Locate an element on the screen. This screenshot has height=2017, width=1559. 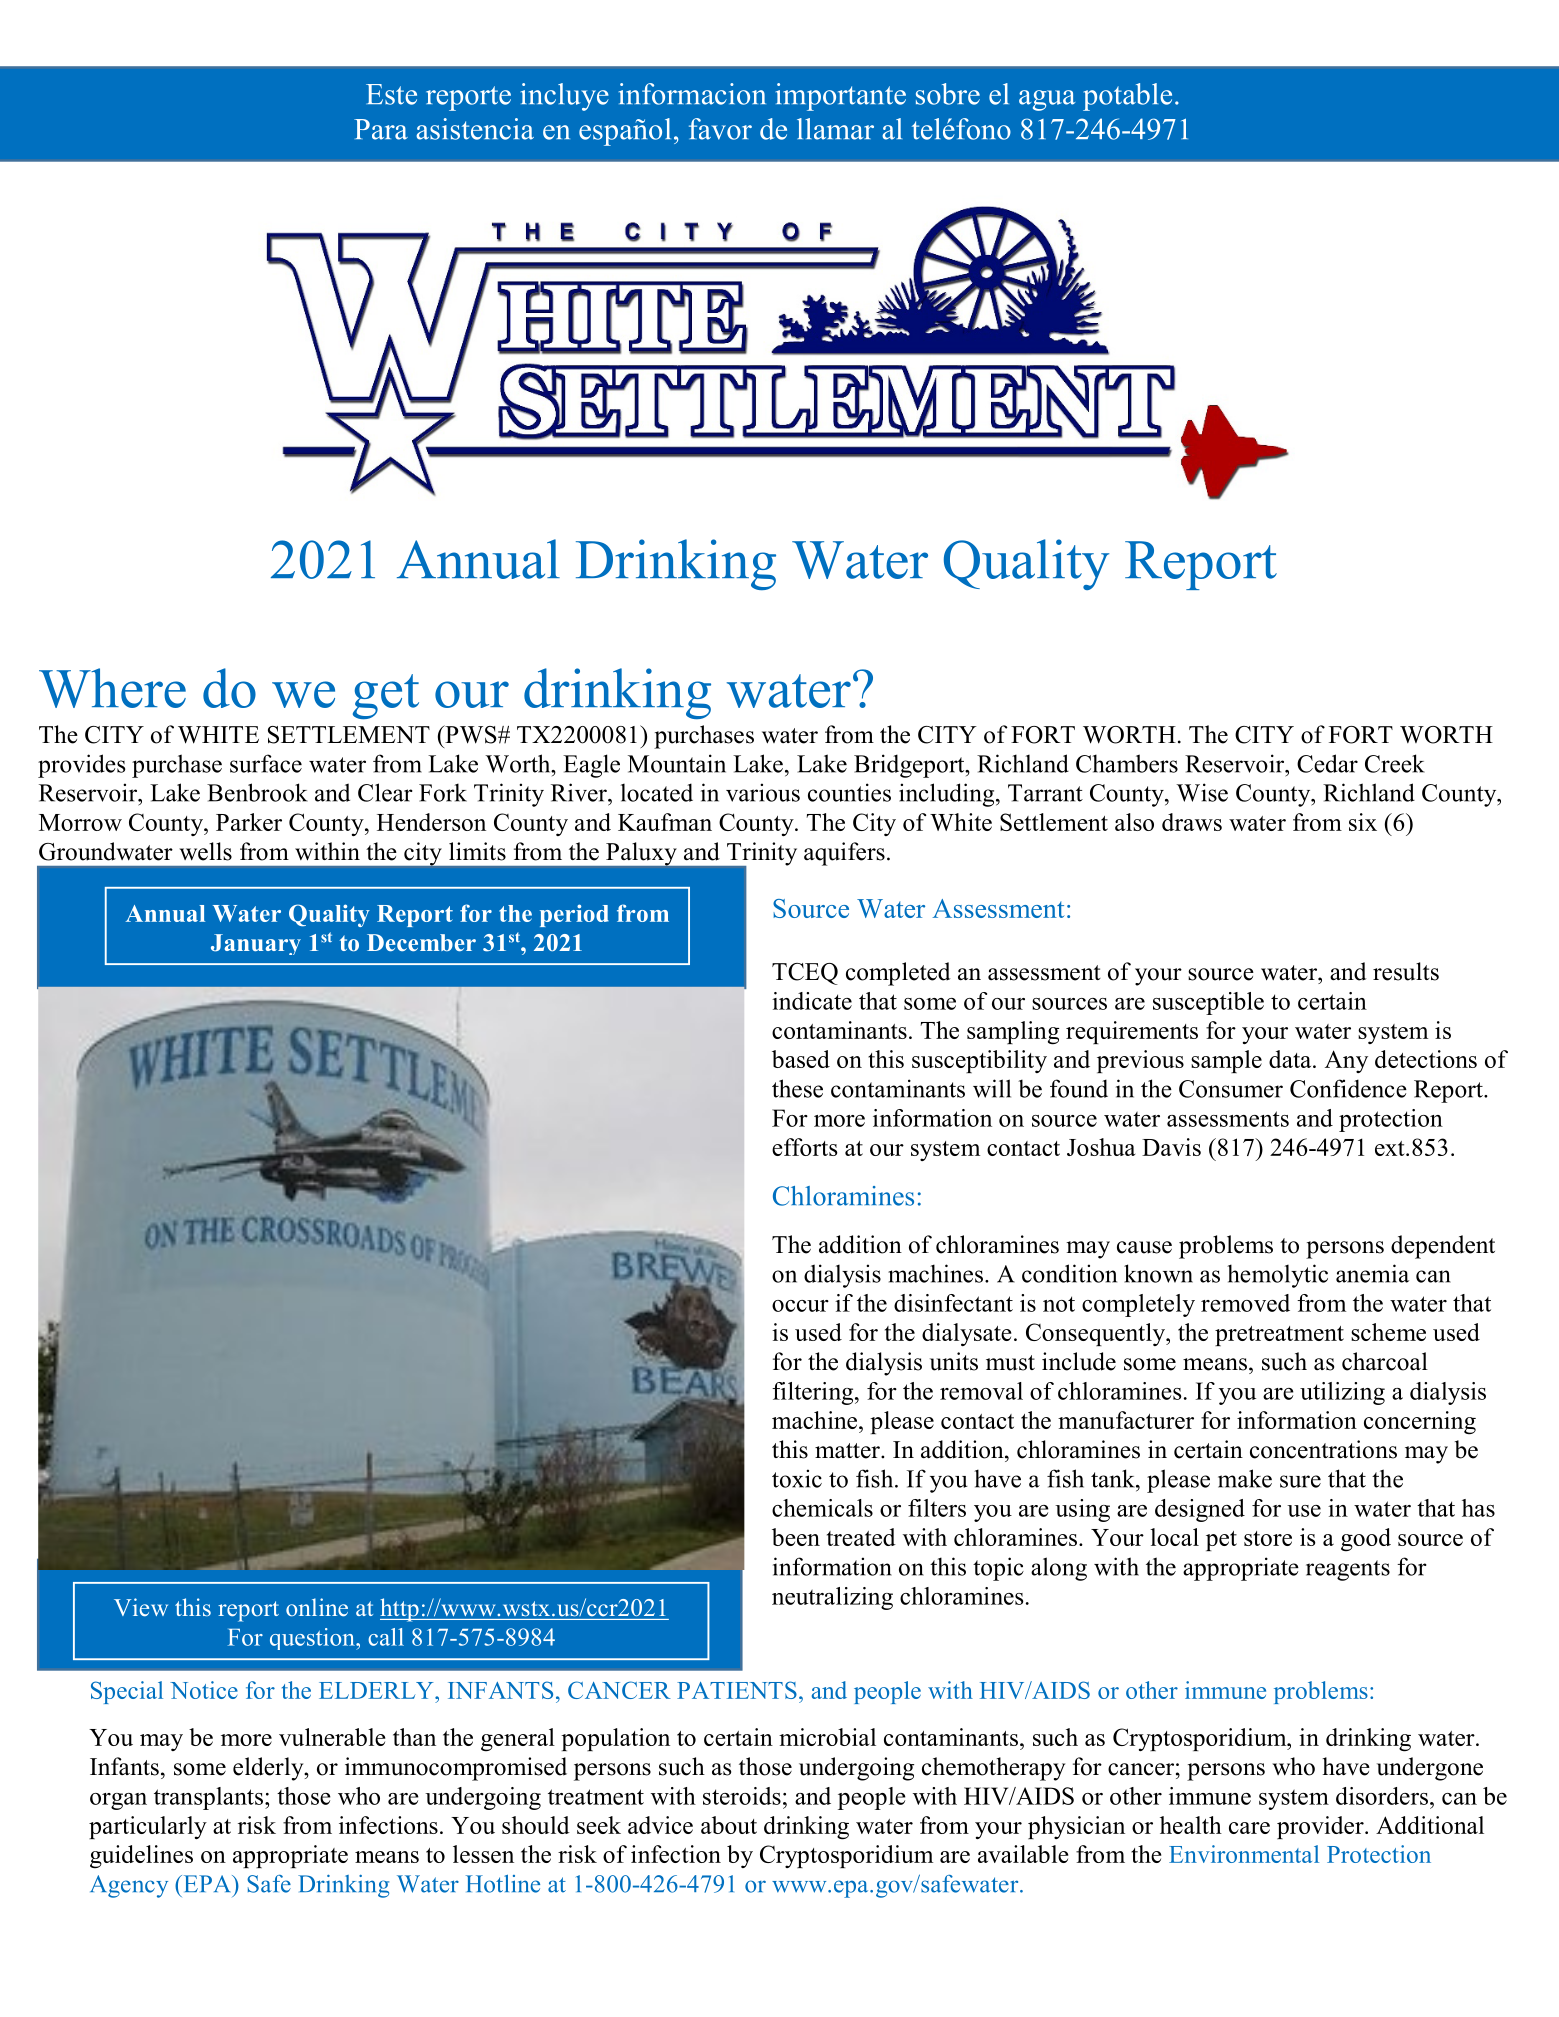
Para is located at coordinates (381, 129).
